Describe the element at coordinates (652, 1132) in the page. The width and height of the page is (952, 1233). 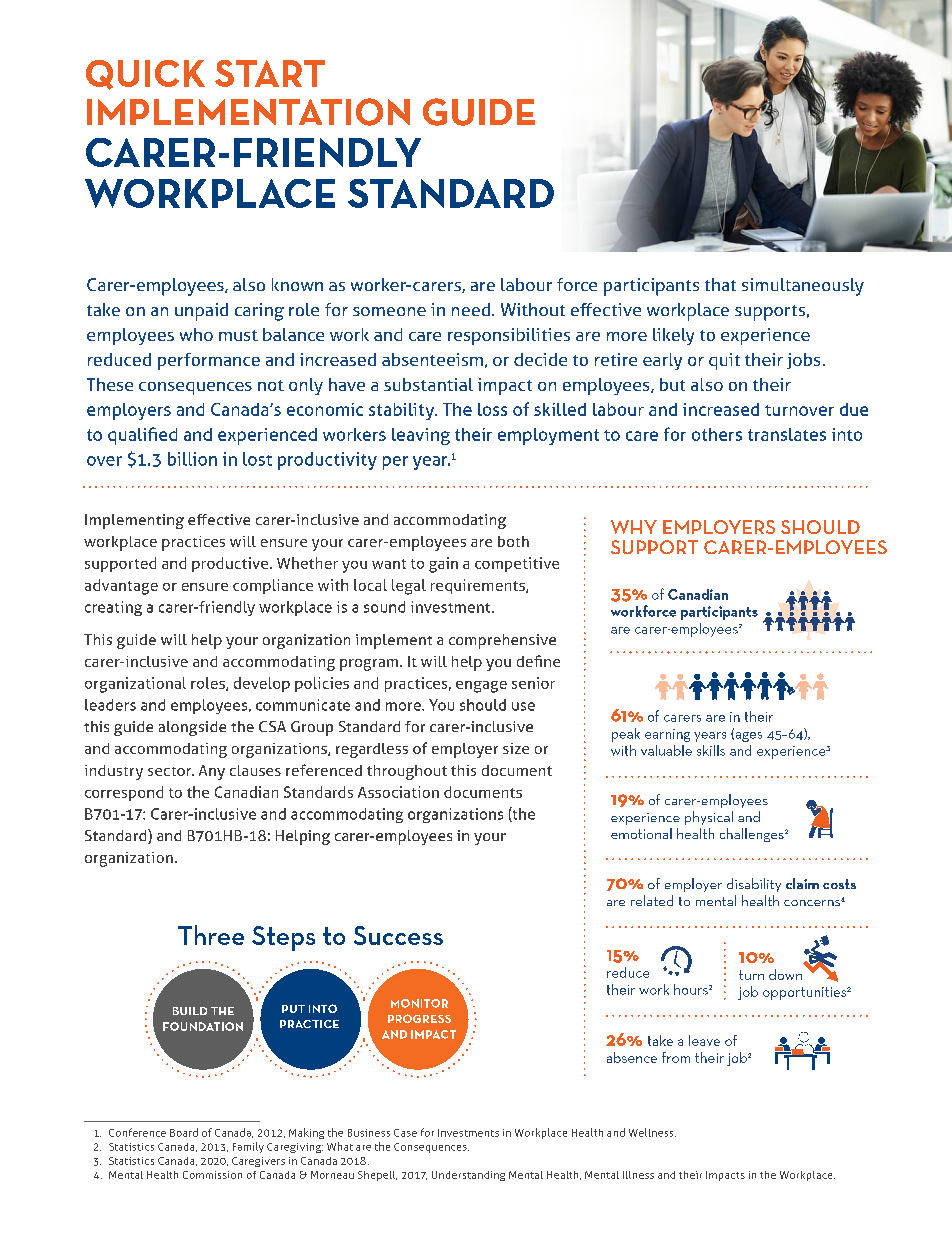
I see `Wellness` at that location.
